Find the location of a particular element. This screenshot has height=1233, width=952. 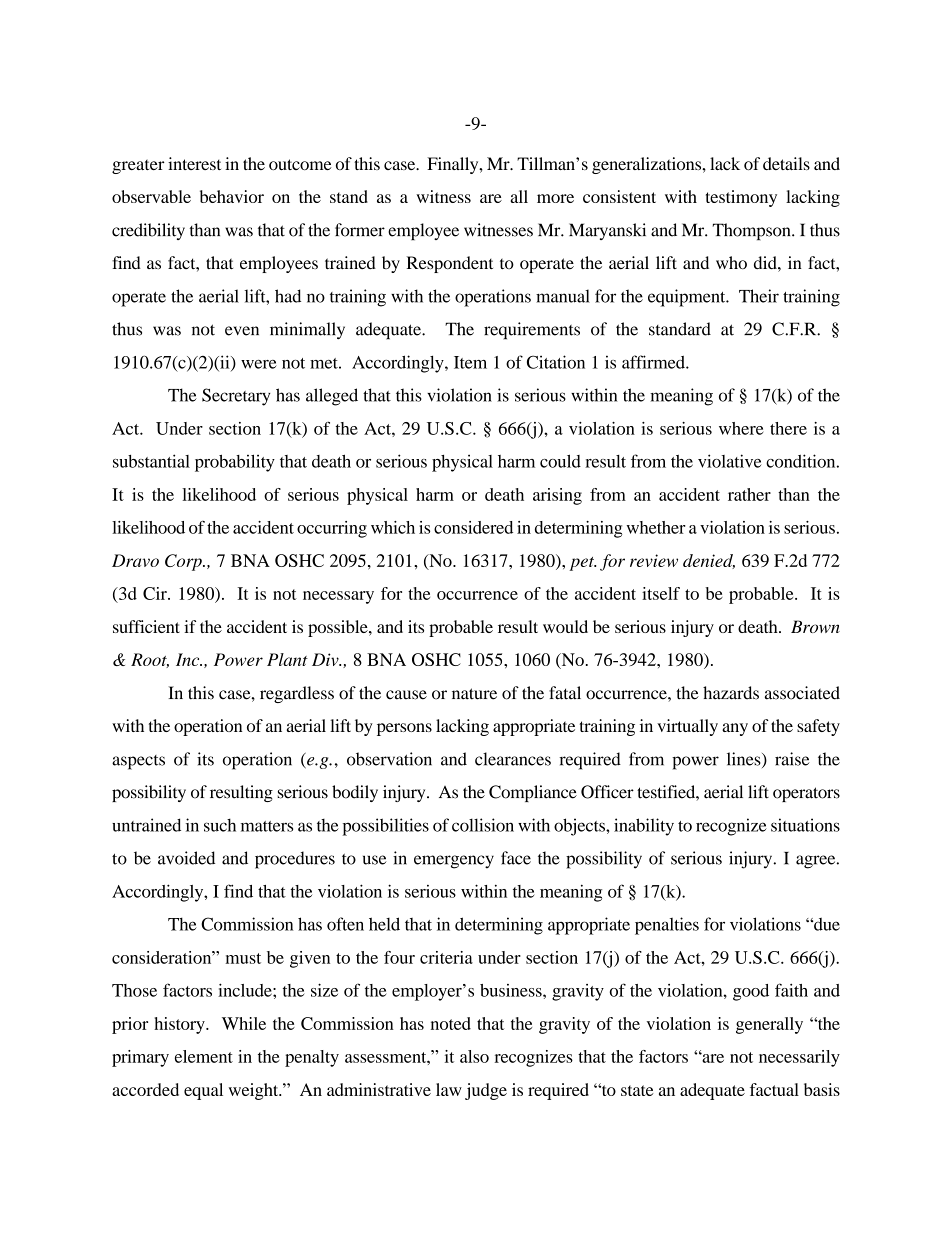

more is located at coordinates (555, 198).
